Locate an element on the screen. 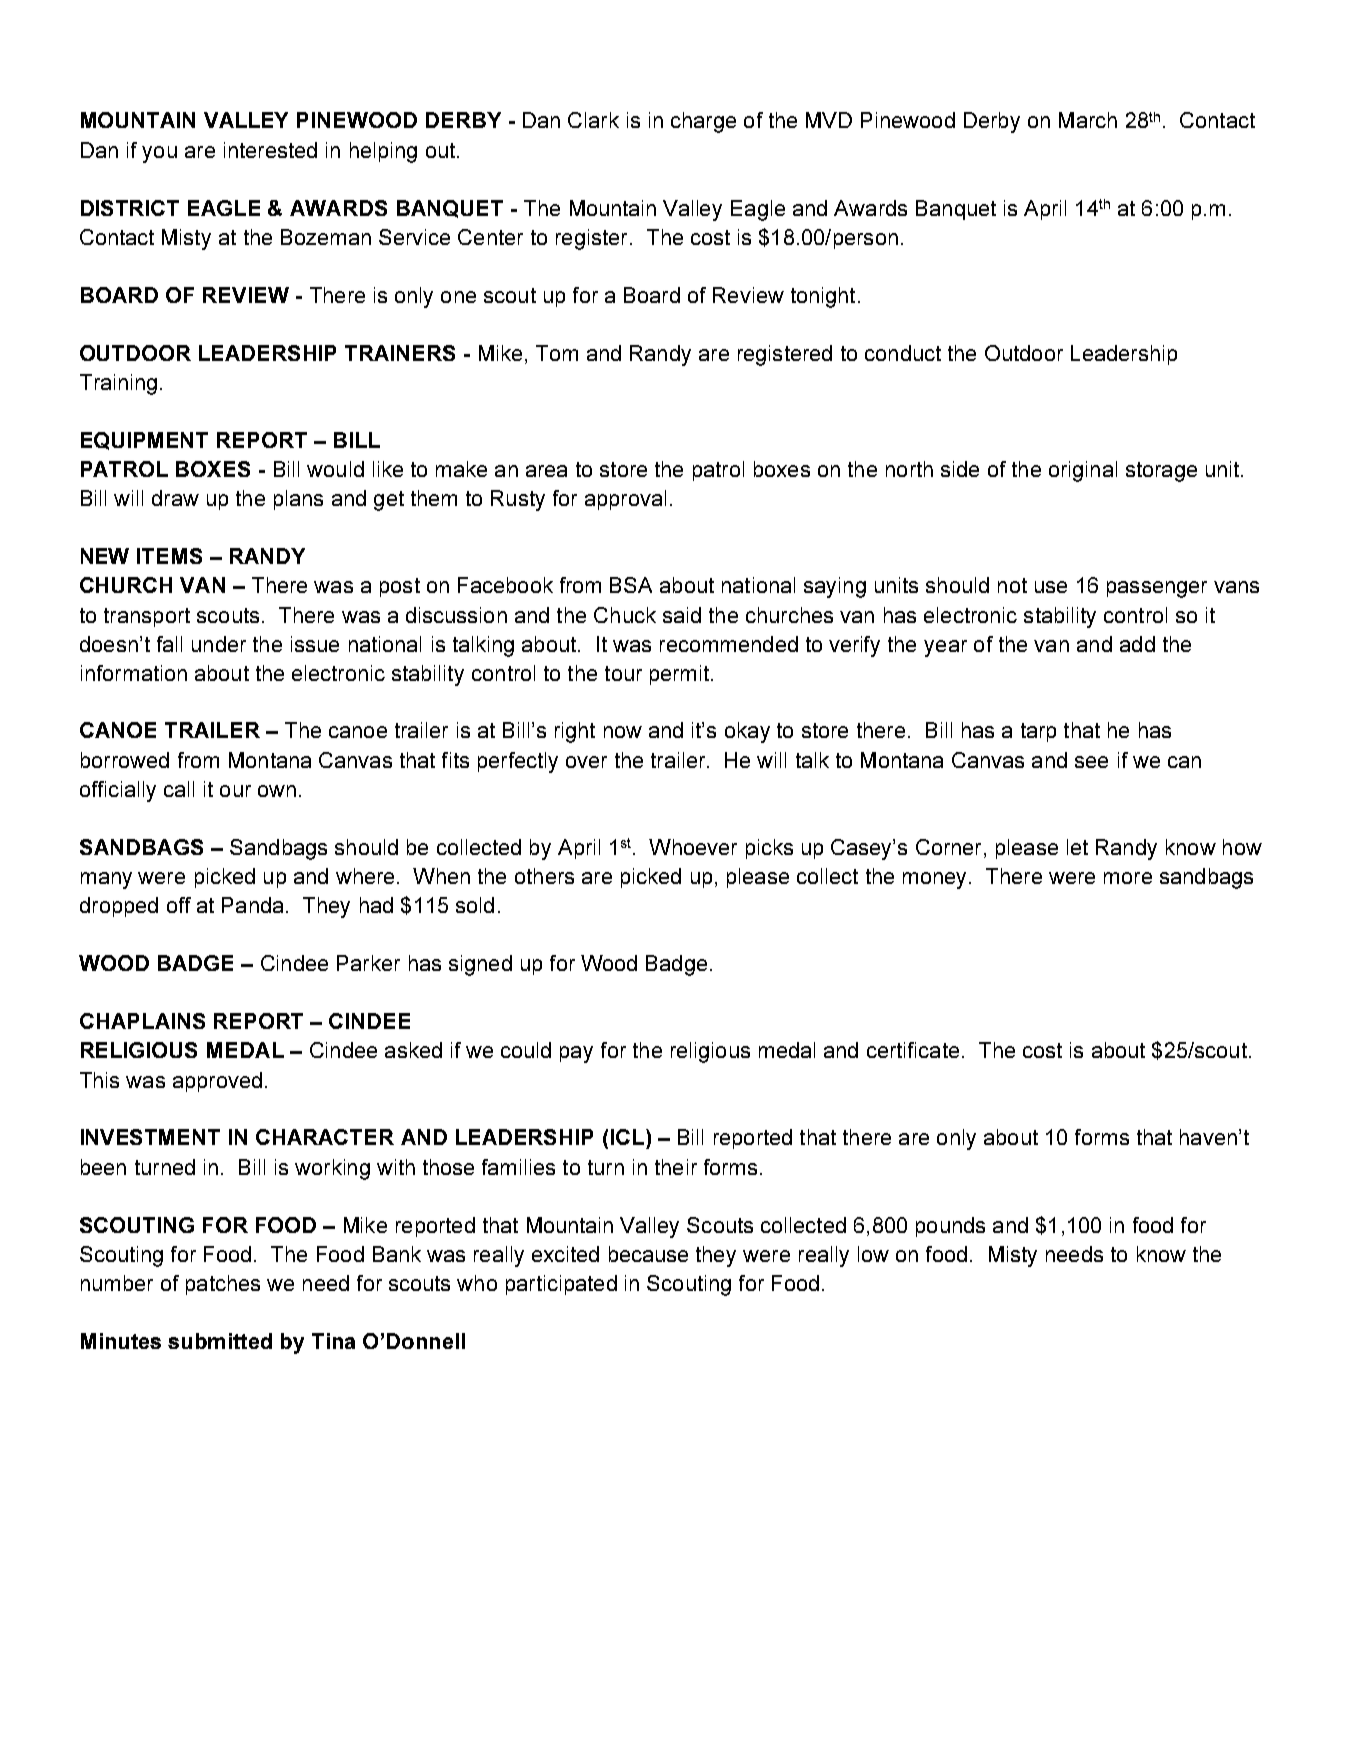 The width and height of the screenshot is (1345, 1740). because is located at coordinates (648, 1254).
